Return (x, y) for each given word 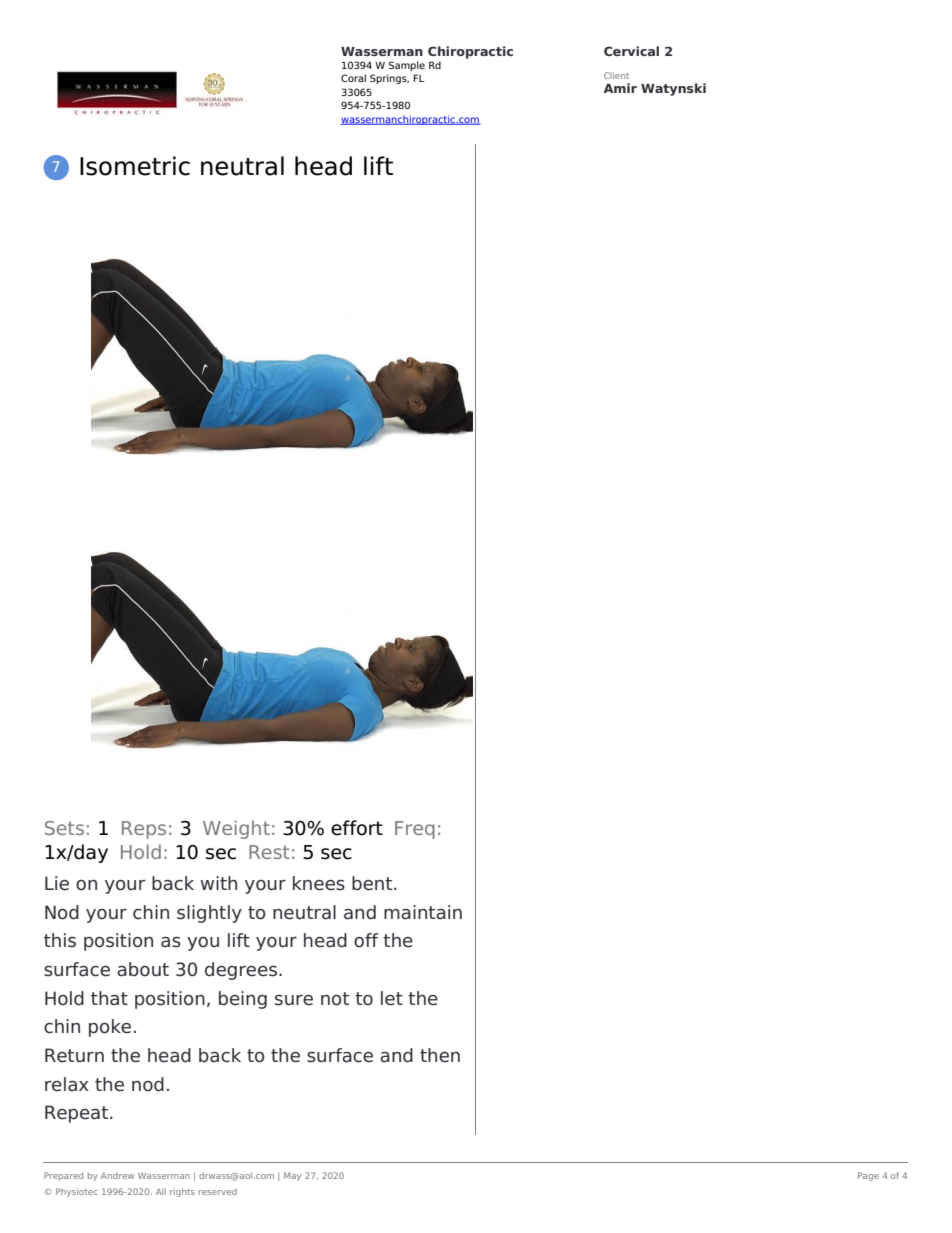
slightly (209, 914)
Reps (144, 830)
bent (373, 883)
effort (357, 828)
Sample (407, 66)
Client (616, 75)
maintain (423, 912)
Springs (389, 79)
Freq (415, 830)
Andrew (117, 1175)
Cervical (631, 51)
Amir (620, 88)
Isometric (135, 166)
